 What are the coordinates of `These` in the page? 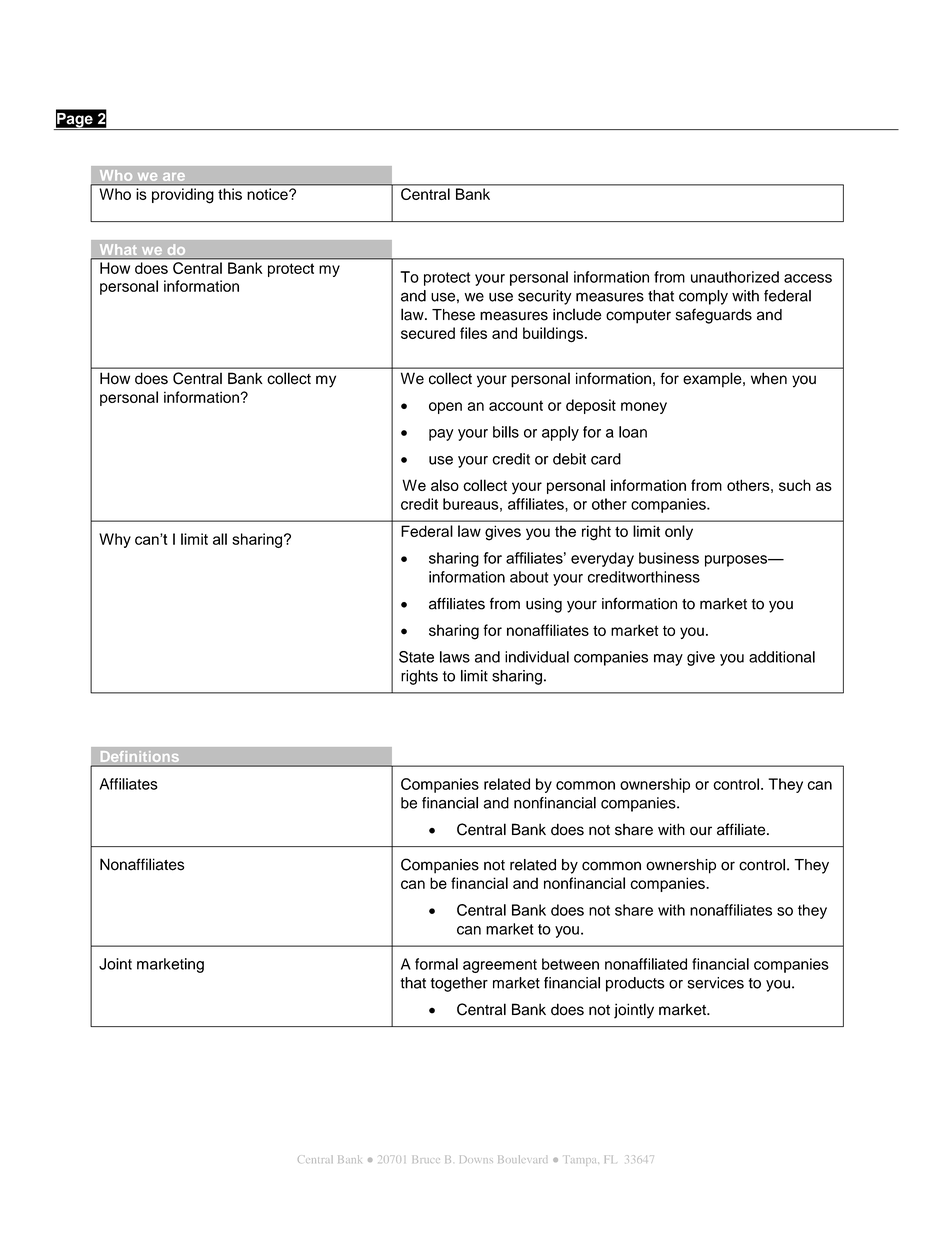 It's located at (453, 315).
